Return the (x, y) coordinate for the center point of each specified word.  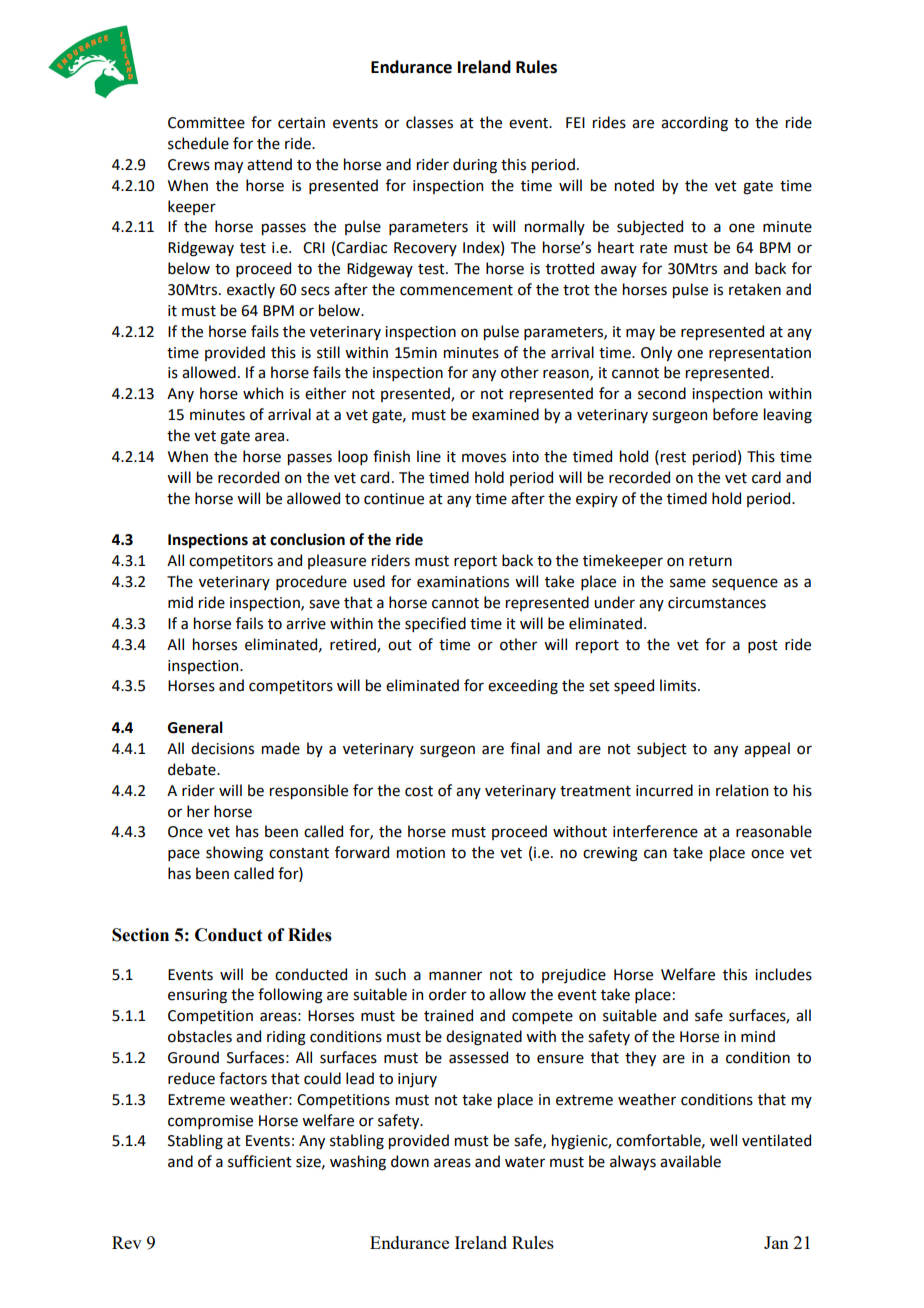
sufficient (260, 1161)
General (195, 727)
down (410, 1161)
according (694, 124)
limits (679, 685)
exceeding (523, 687)
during (475, 166)
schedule (198, 143)
